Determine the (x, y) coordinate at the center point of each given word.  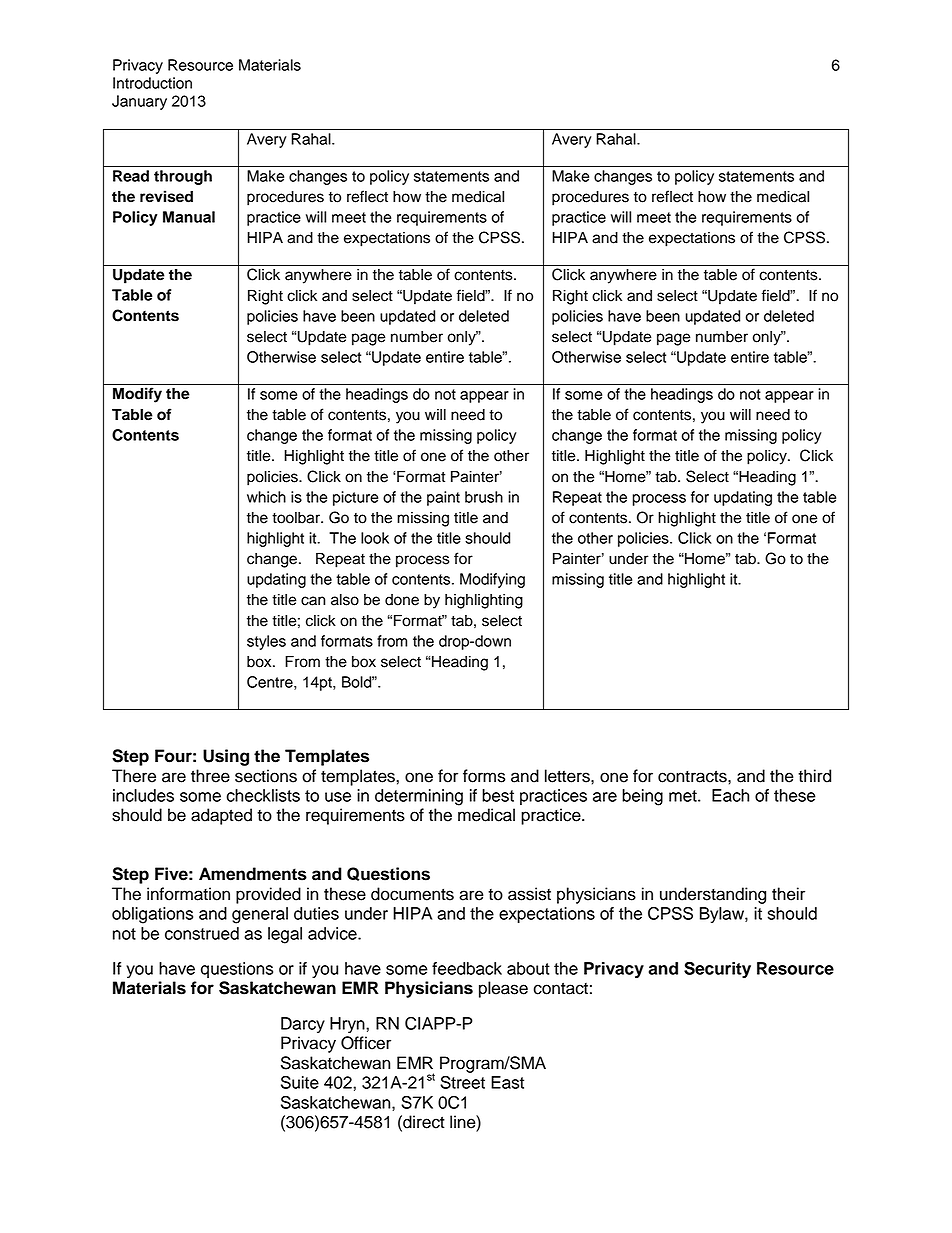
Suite (300, 1082)
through (183, 177)
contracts (693, 776)
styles (266, 642)
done (402, 600)
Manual (189, 217)
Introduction (152, 83)
